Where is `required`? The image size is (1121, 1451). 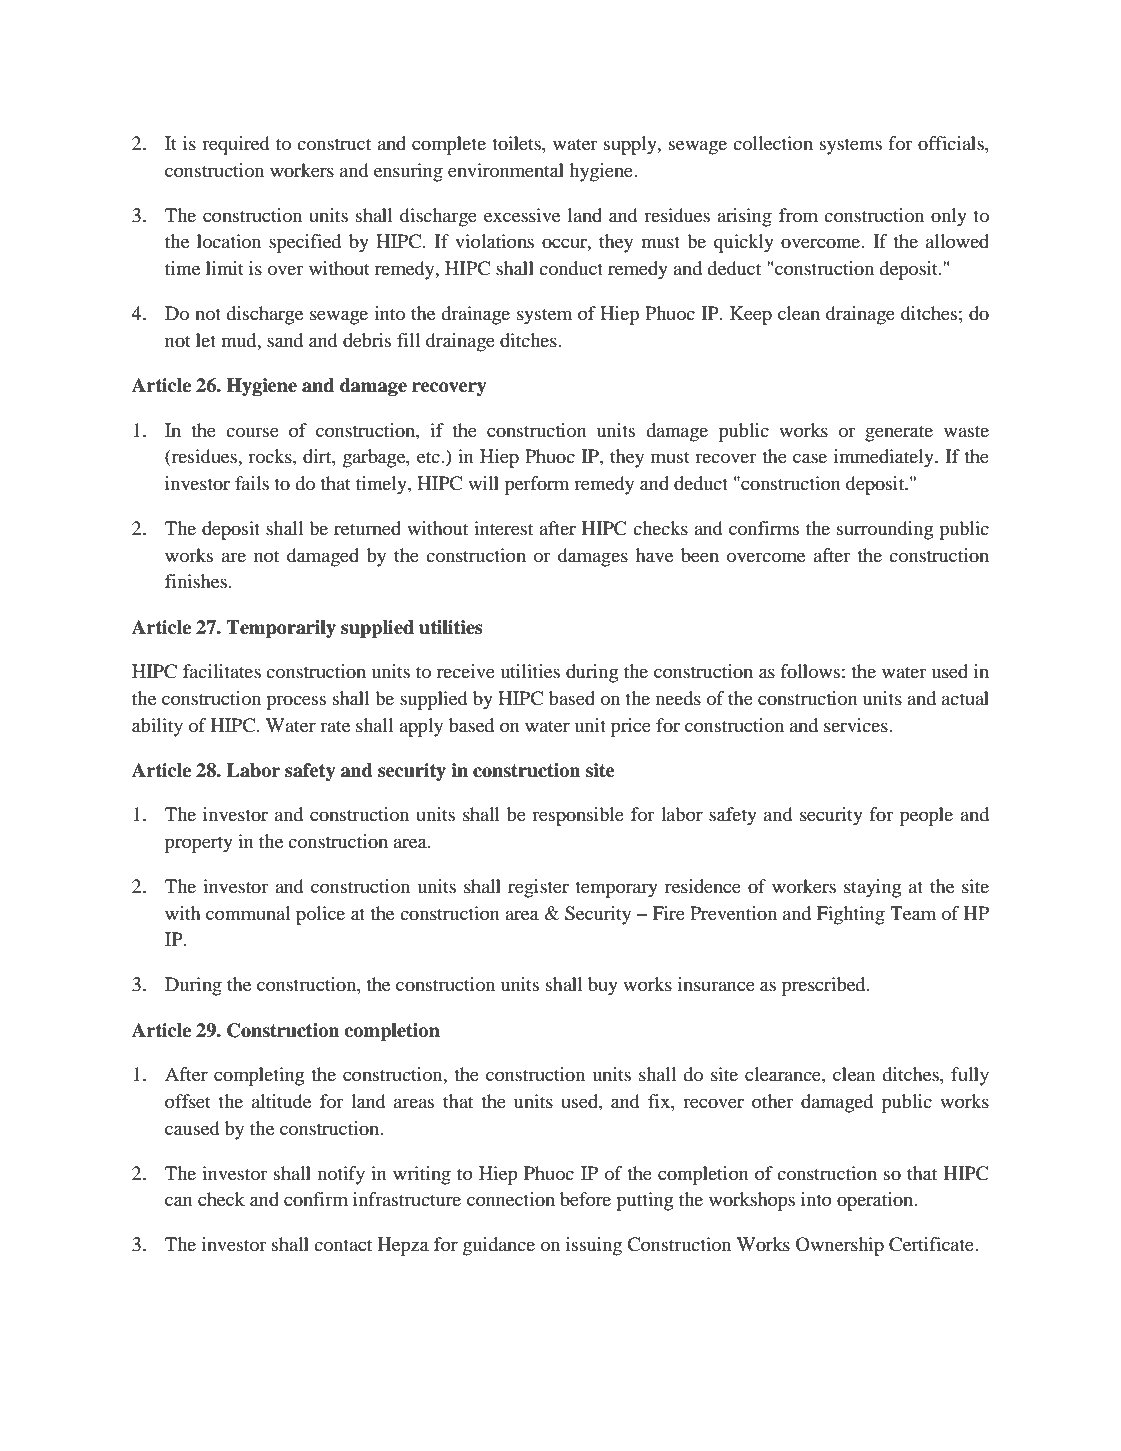 required is located at coordinates (236, 145).
